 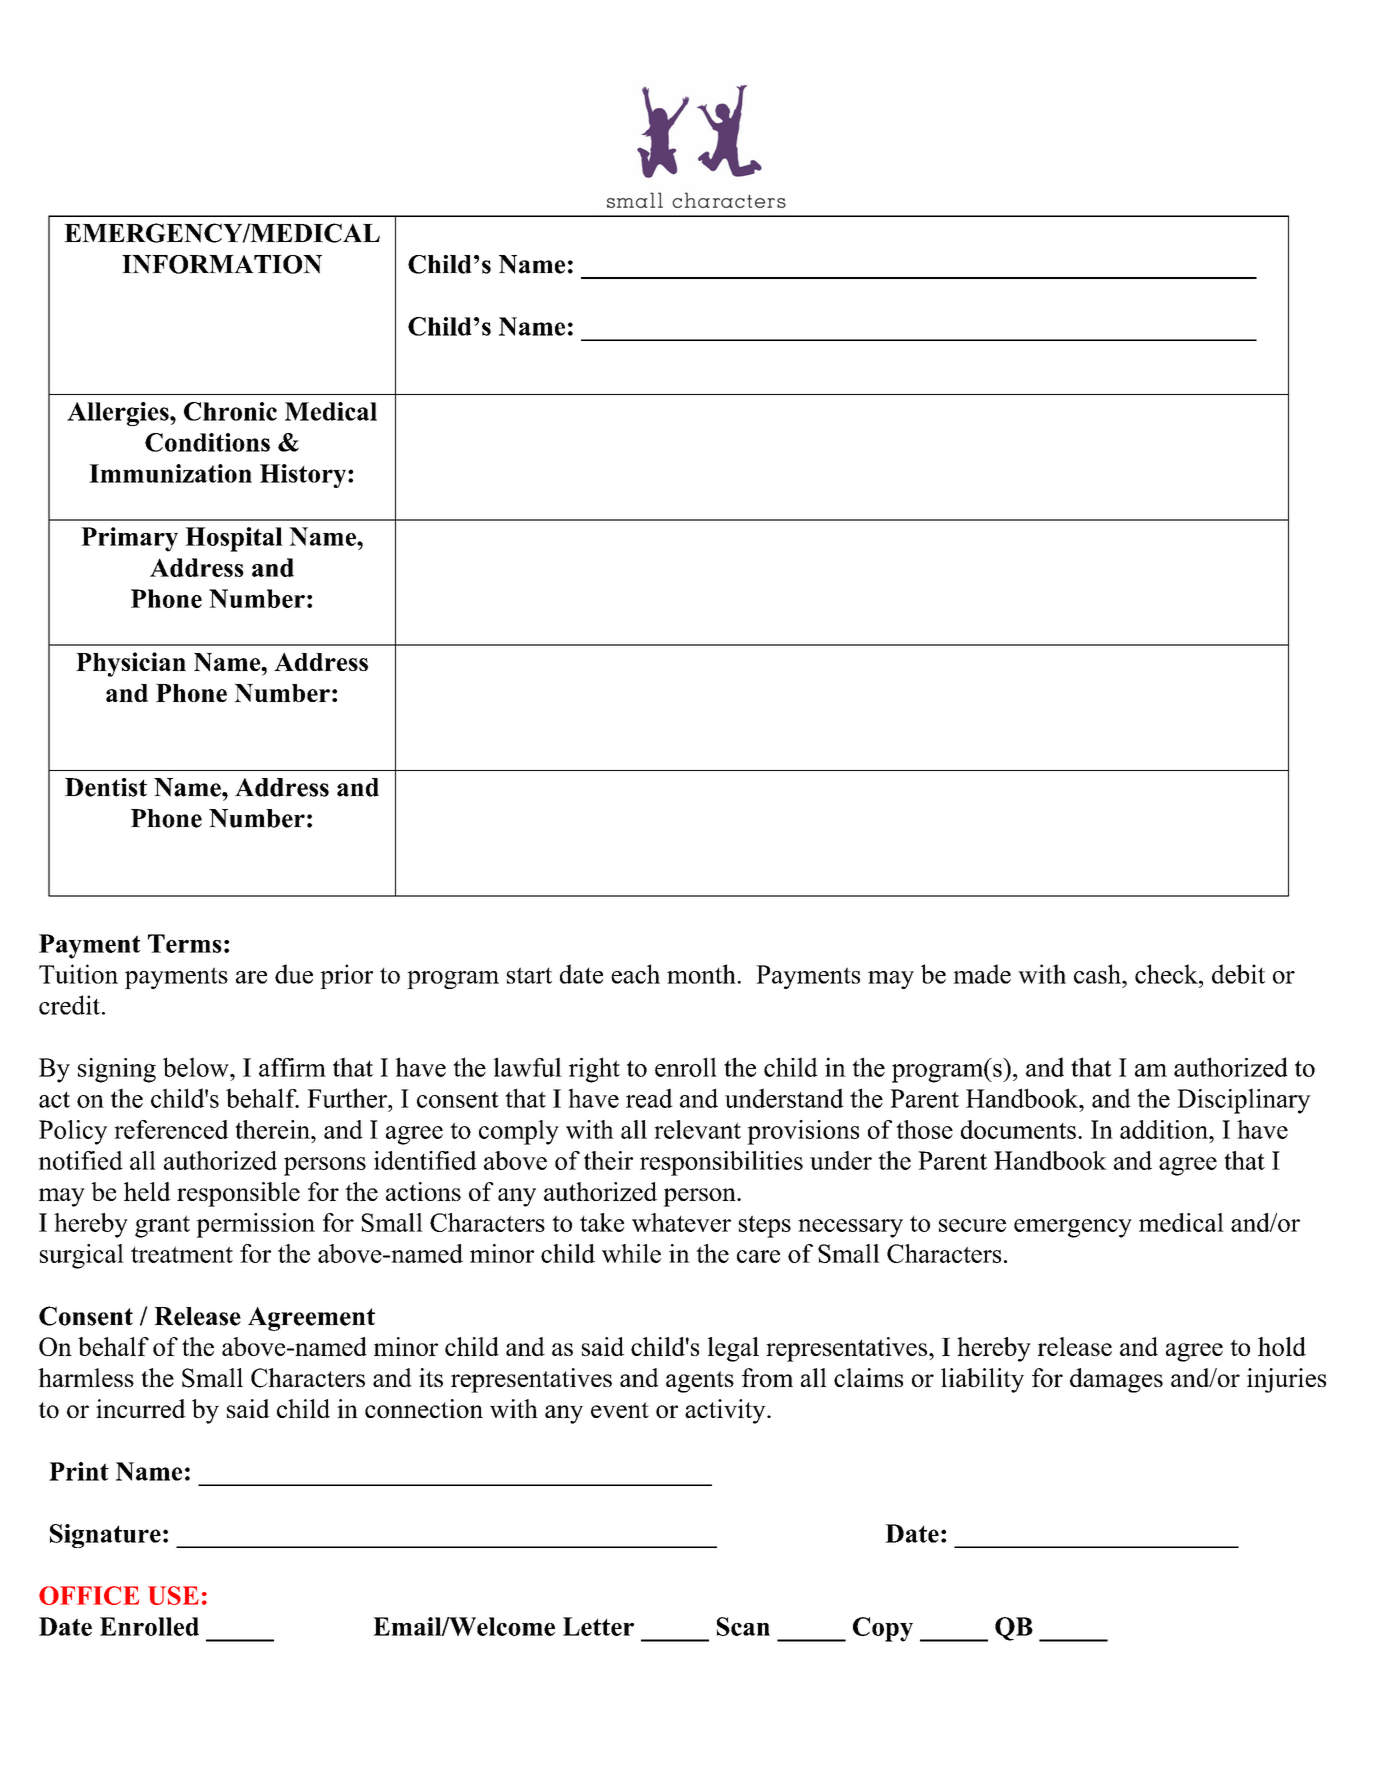 What do you see at coordinates (743, 1626) in the document?
I see `Scan` at bounding box center [743, 1626].
